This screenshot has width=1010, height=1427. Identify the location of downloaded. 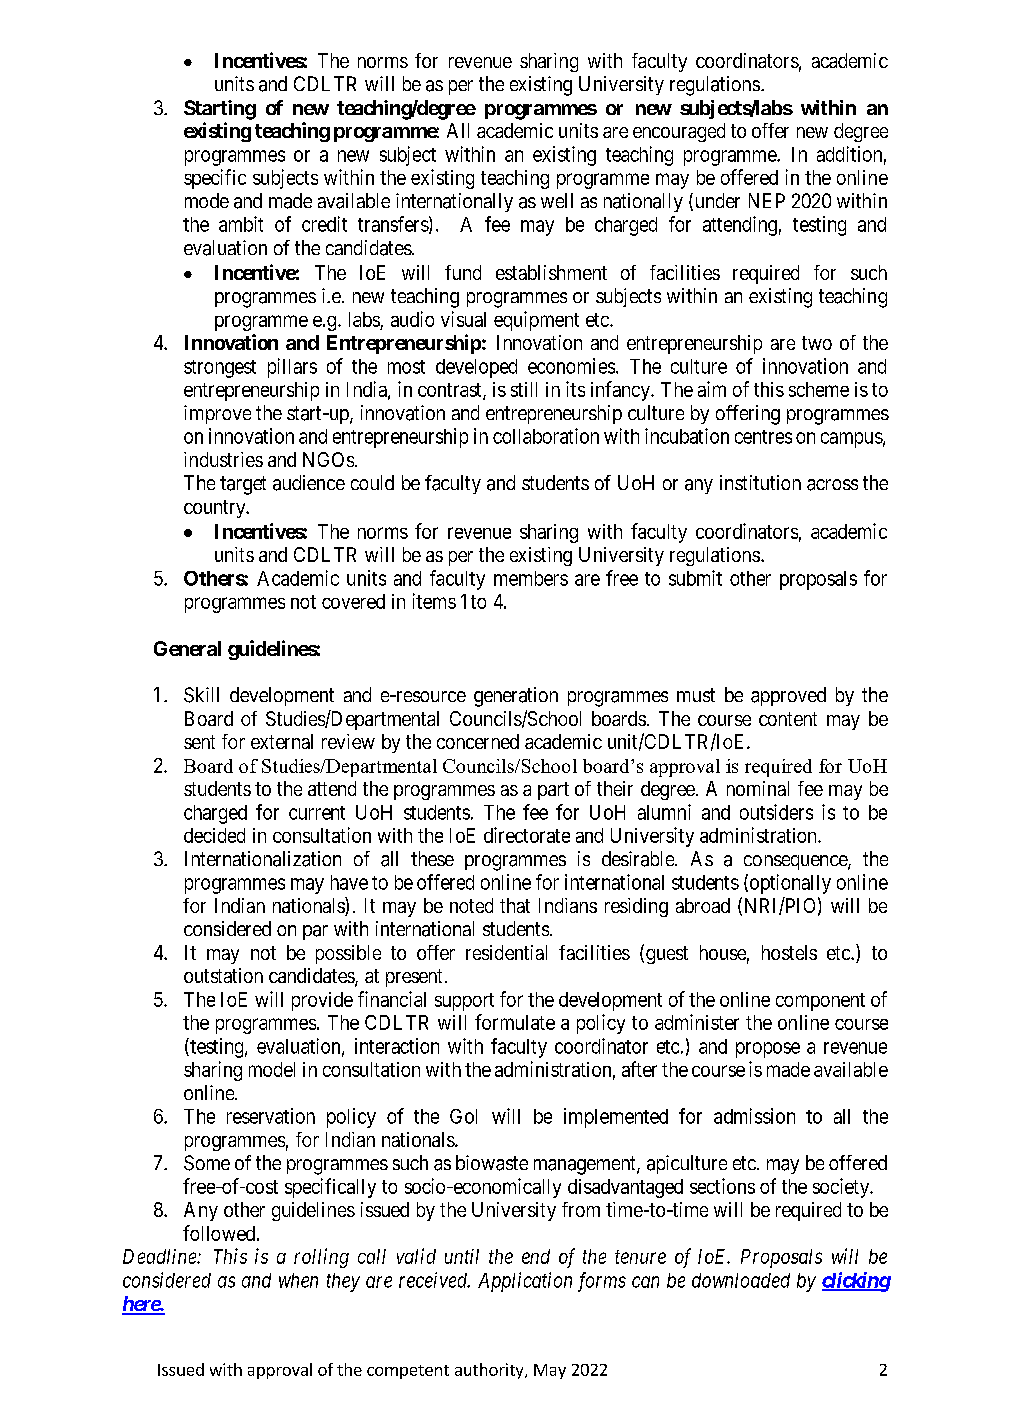
(741, 1280).
